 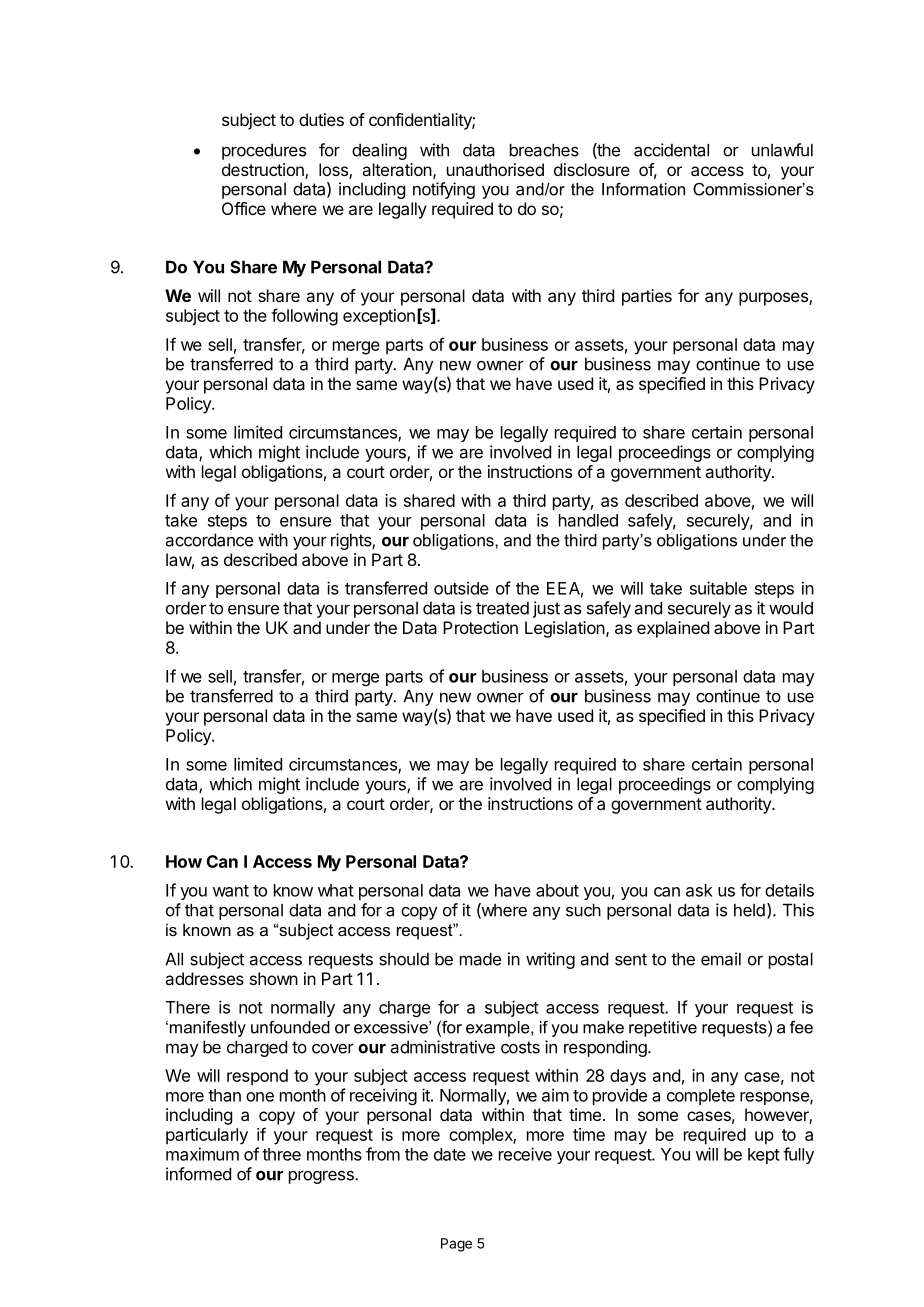 What do you see at coordinates (774, 299) in the screenshot?
I see `purposes` at bounding box center [774, 299].
